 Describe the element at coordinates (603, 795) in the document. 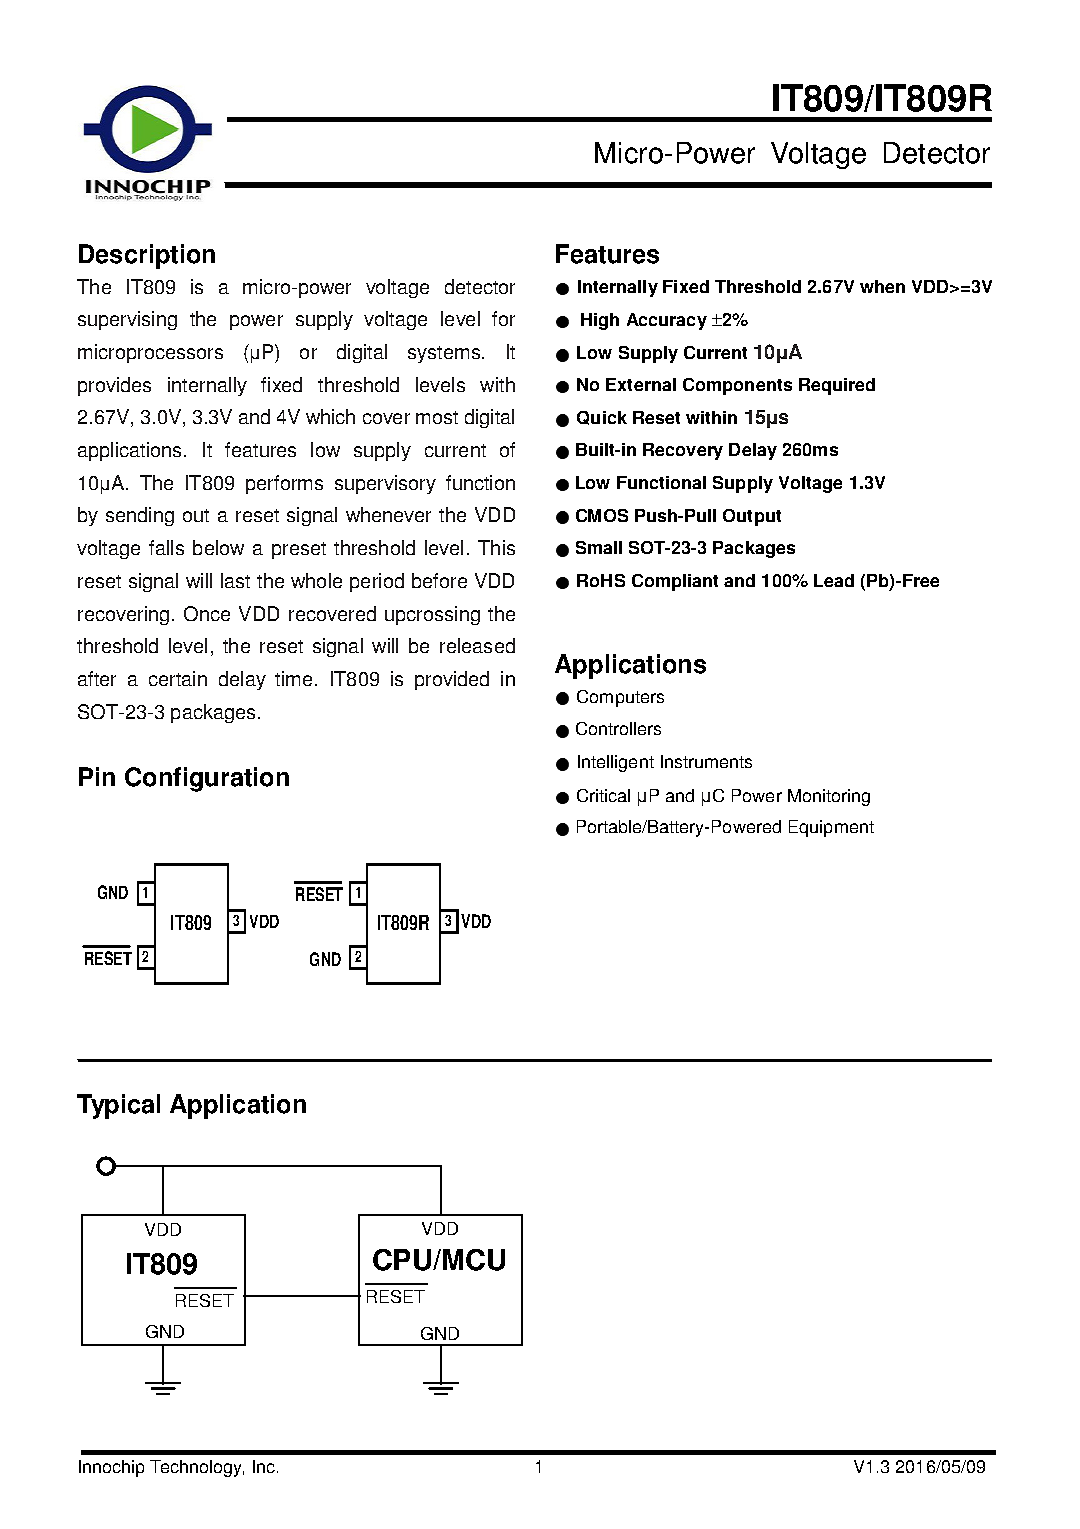

I see `Critical` at that location.
